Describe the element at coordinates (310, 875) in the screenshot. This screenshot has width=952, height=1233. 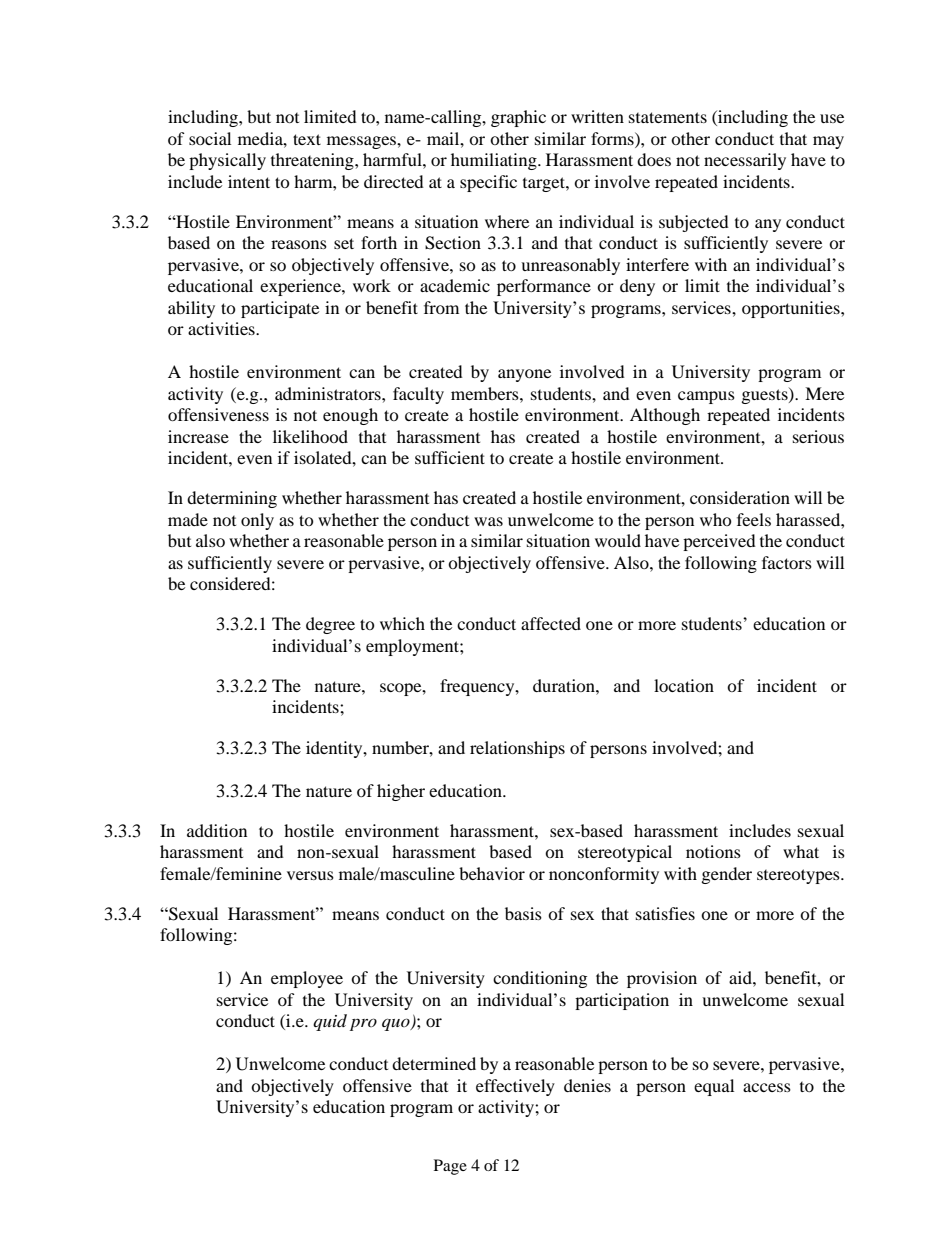
I see `versus` at that location.
